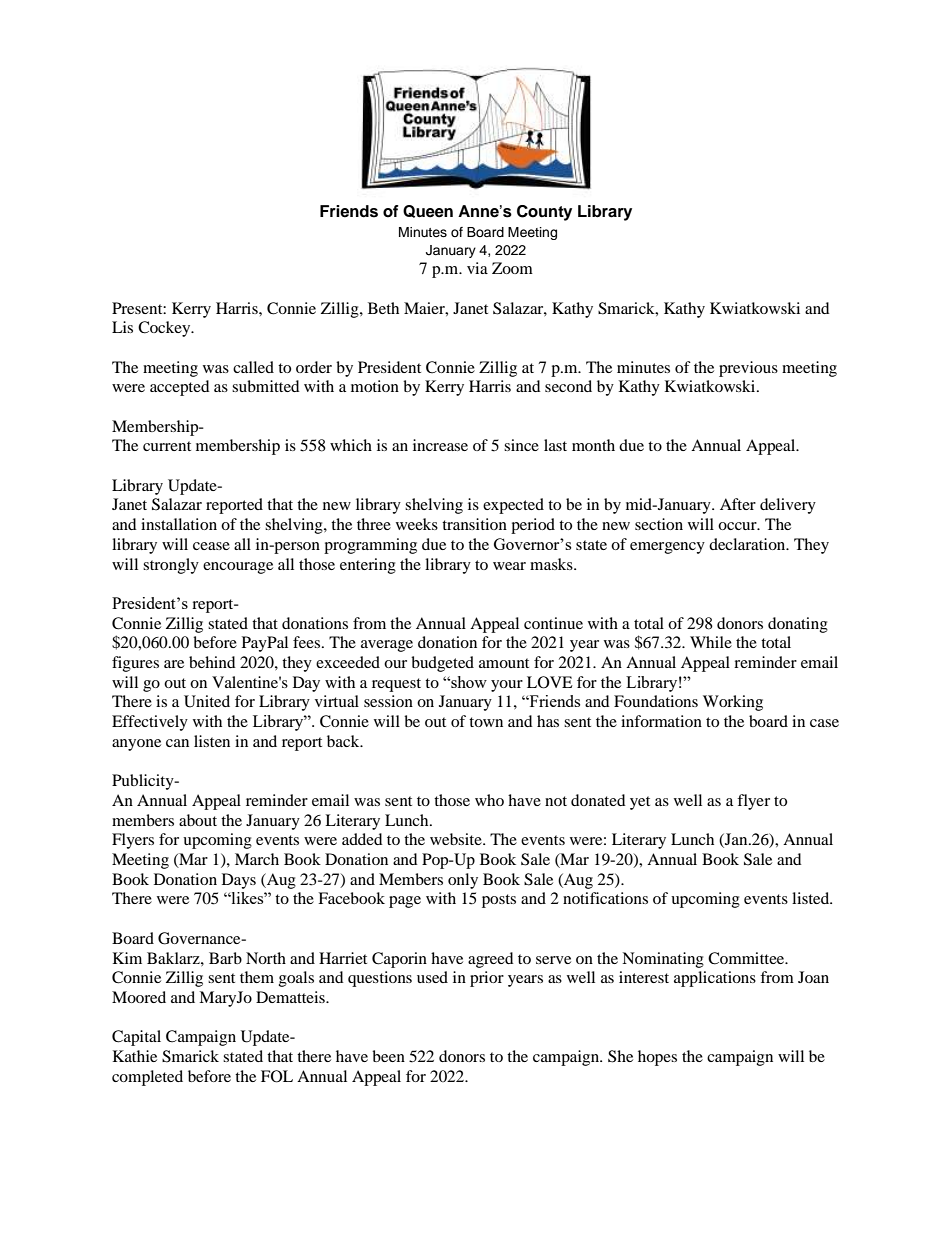 This screenshot has width=952, height=1233. What do you see at coordinates (457, 839) in the screenshot?
I see `website` at bounding box center [457, 839].
